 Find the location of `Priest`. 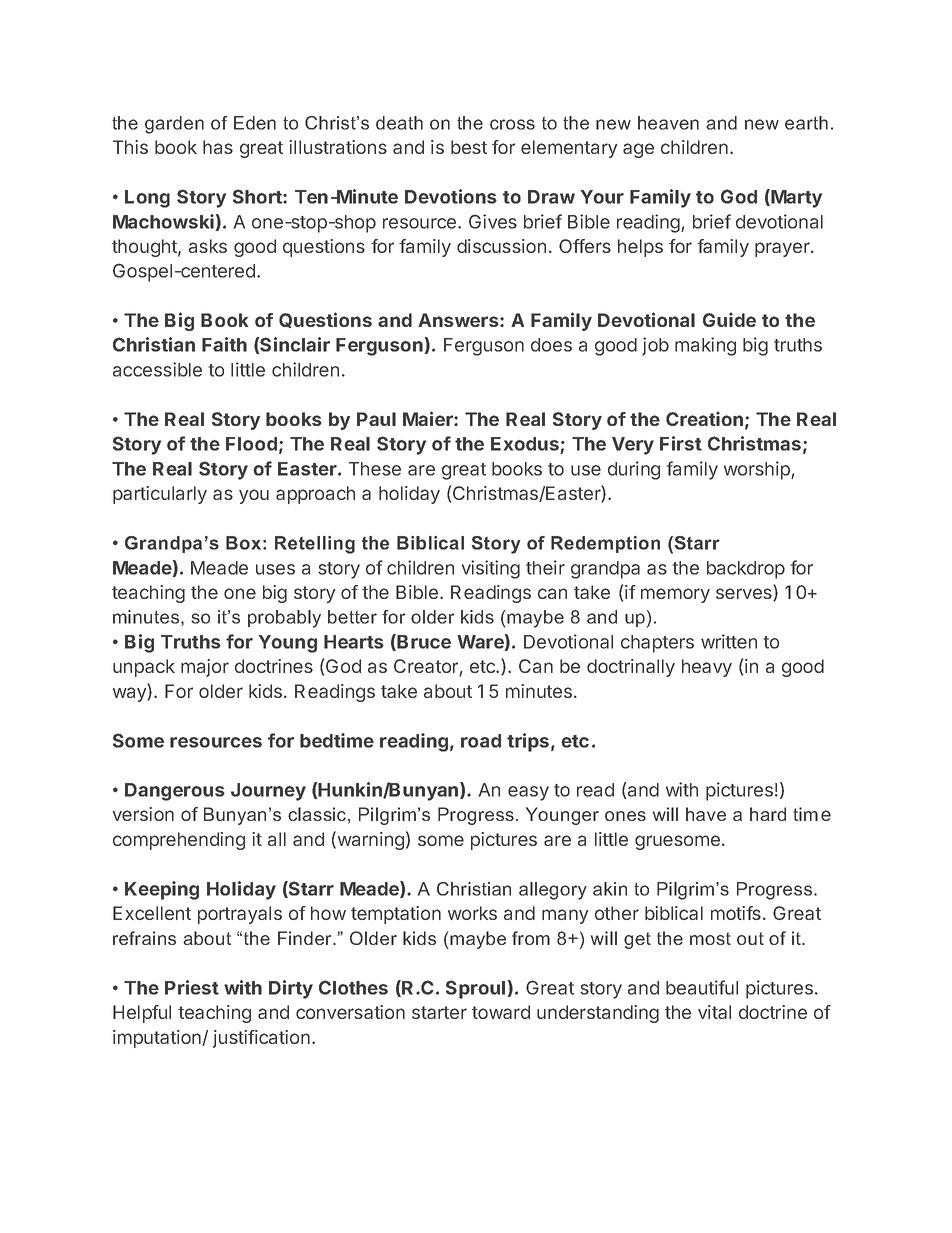

Priest is located at coordinates (192, 987).
